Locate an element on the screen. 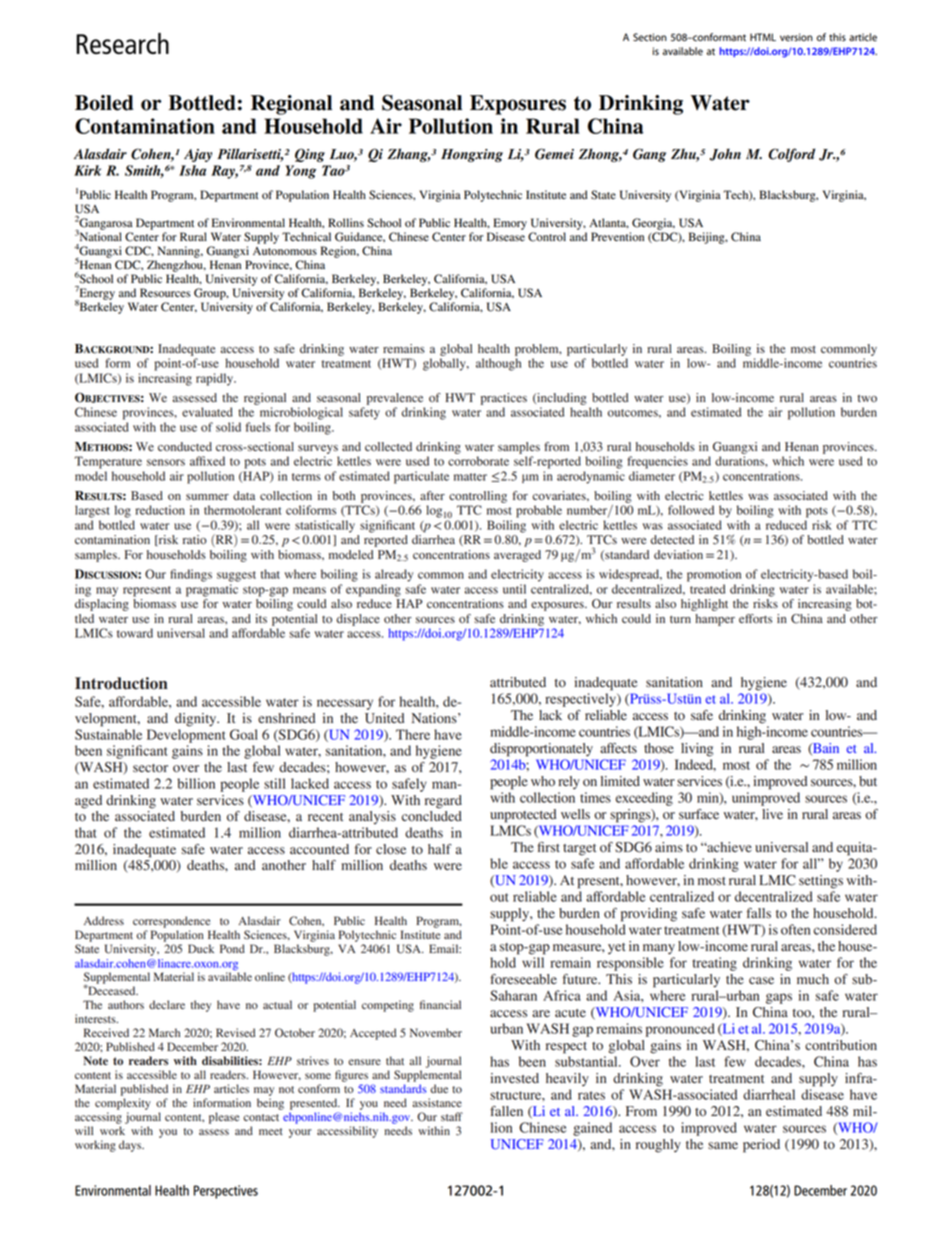  until is located at coordinates (514, 589).
